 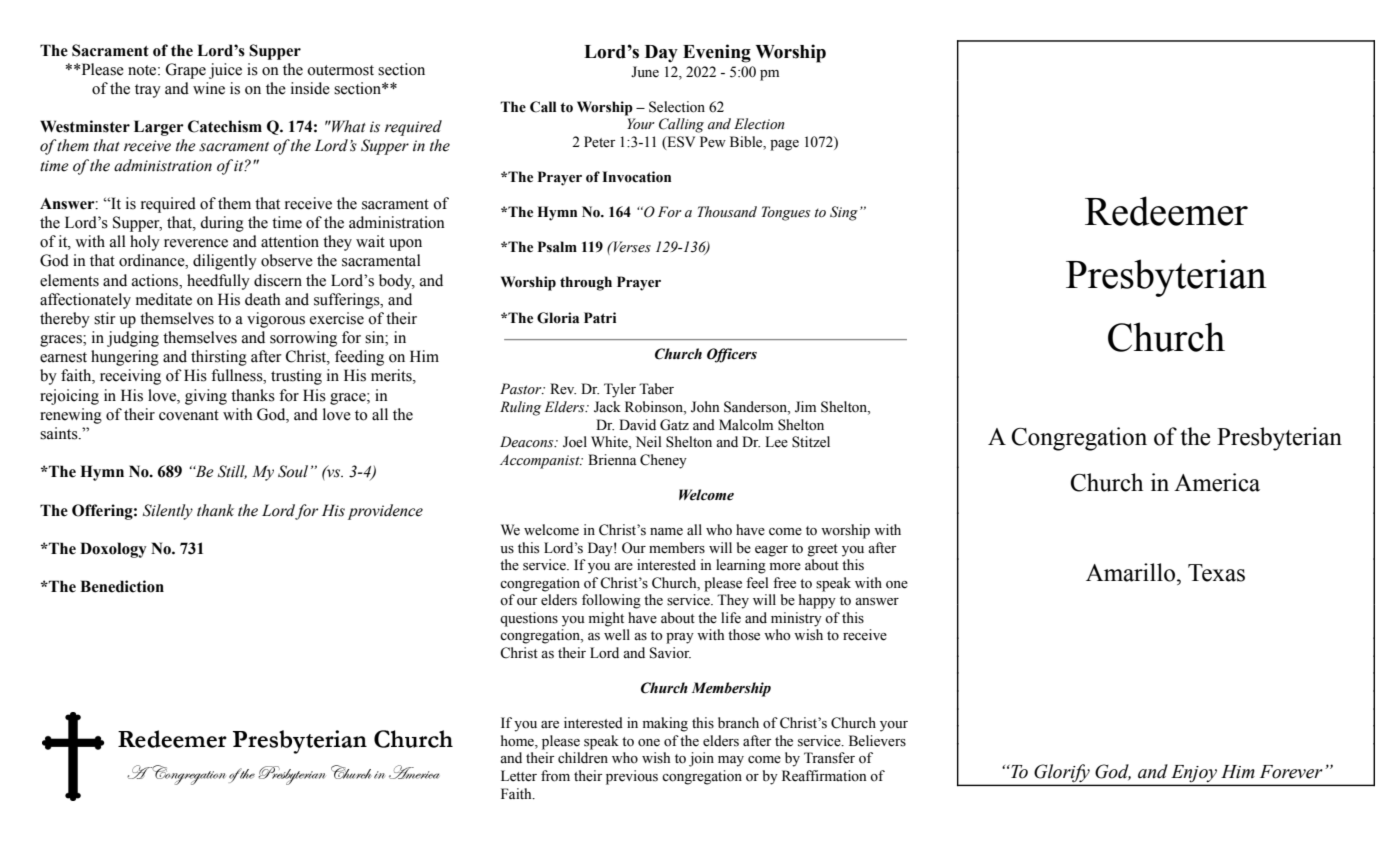 I want to click on covenant, so click(x=189, y=415).
